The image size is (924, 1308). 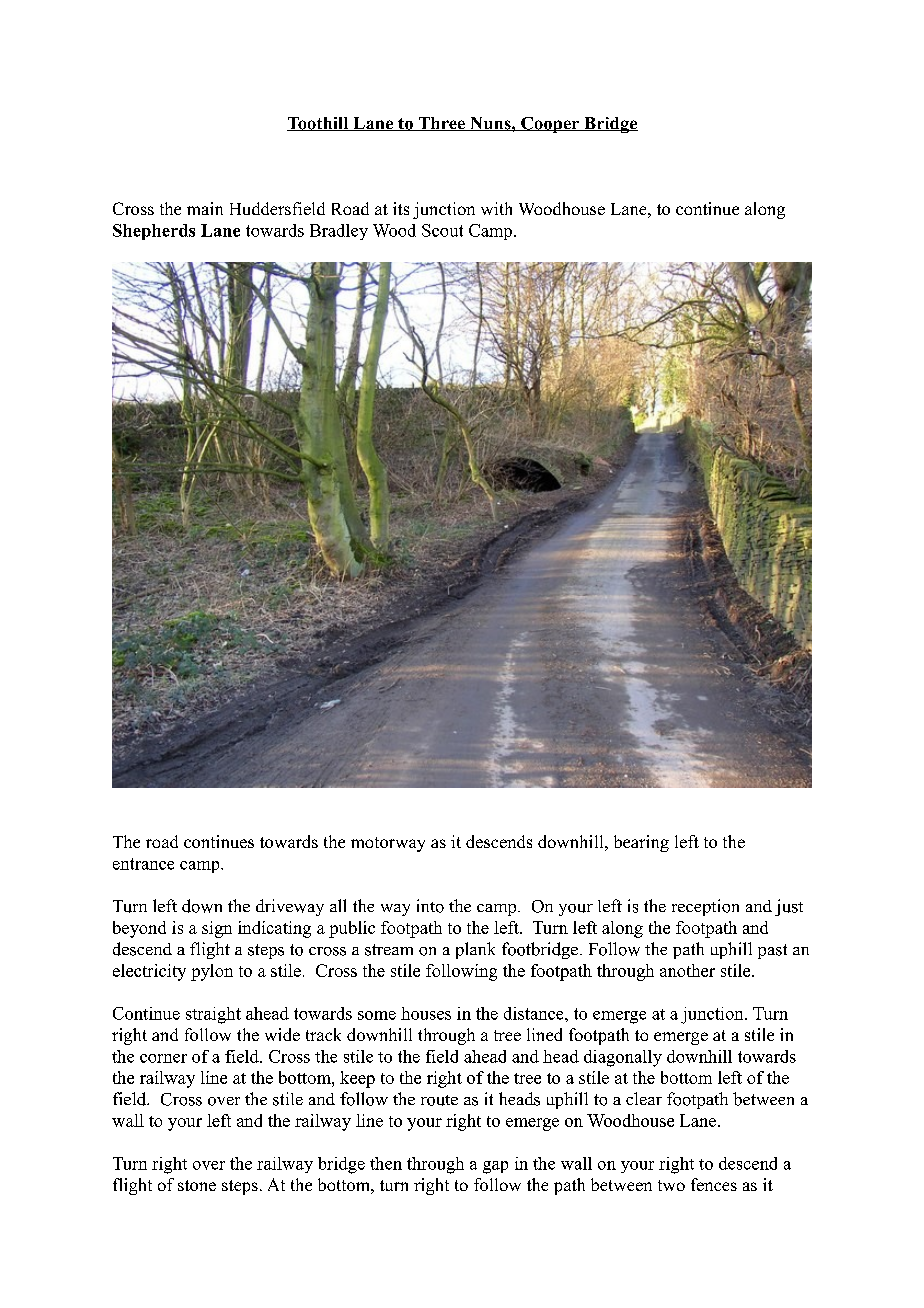 I want to click on main, so click(x=205, y=208).
